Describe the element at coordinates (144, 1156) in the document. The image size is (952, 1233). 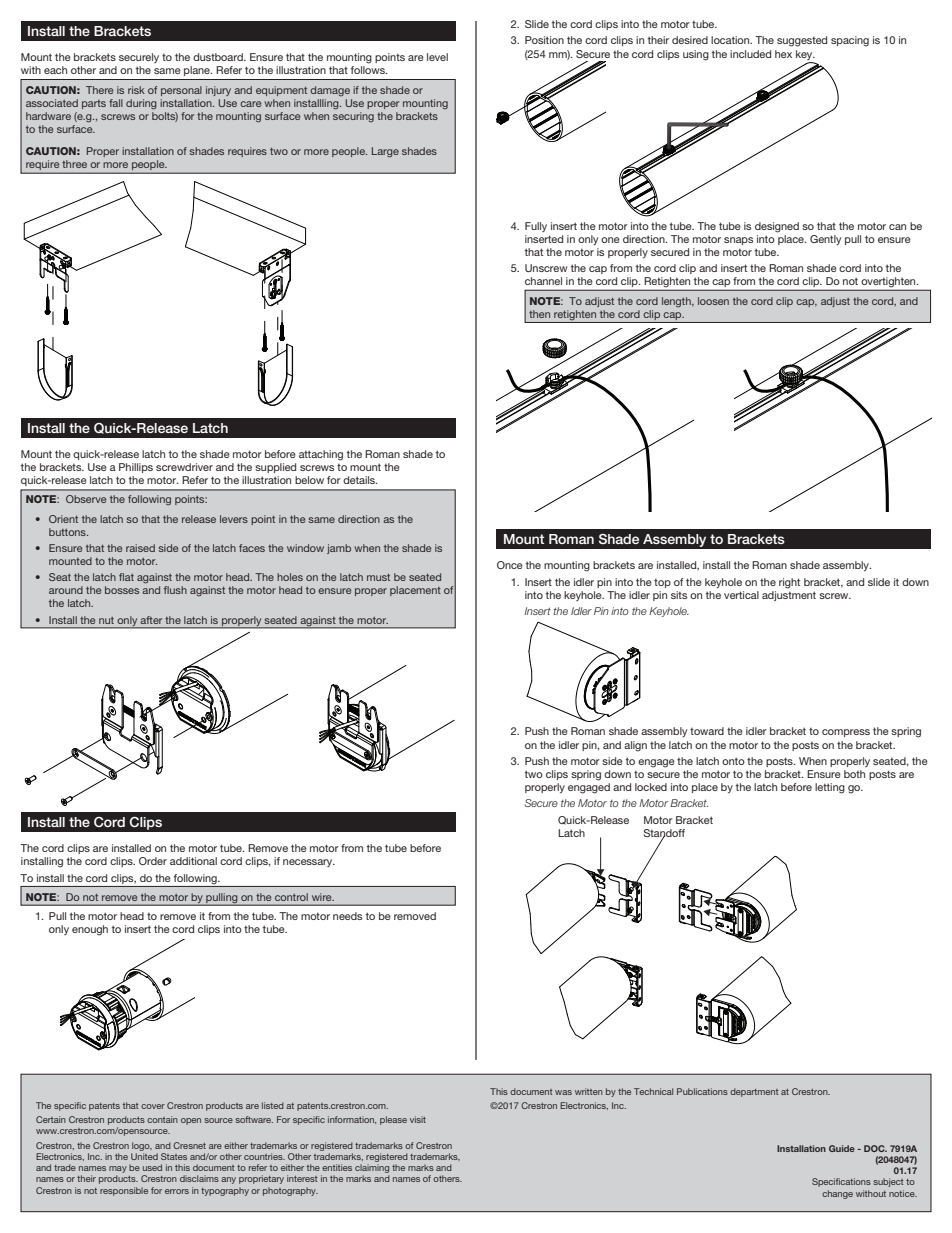
I see `United` at that location.
